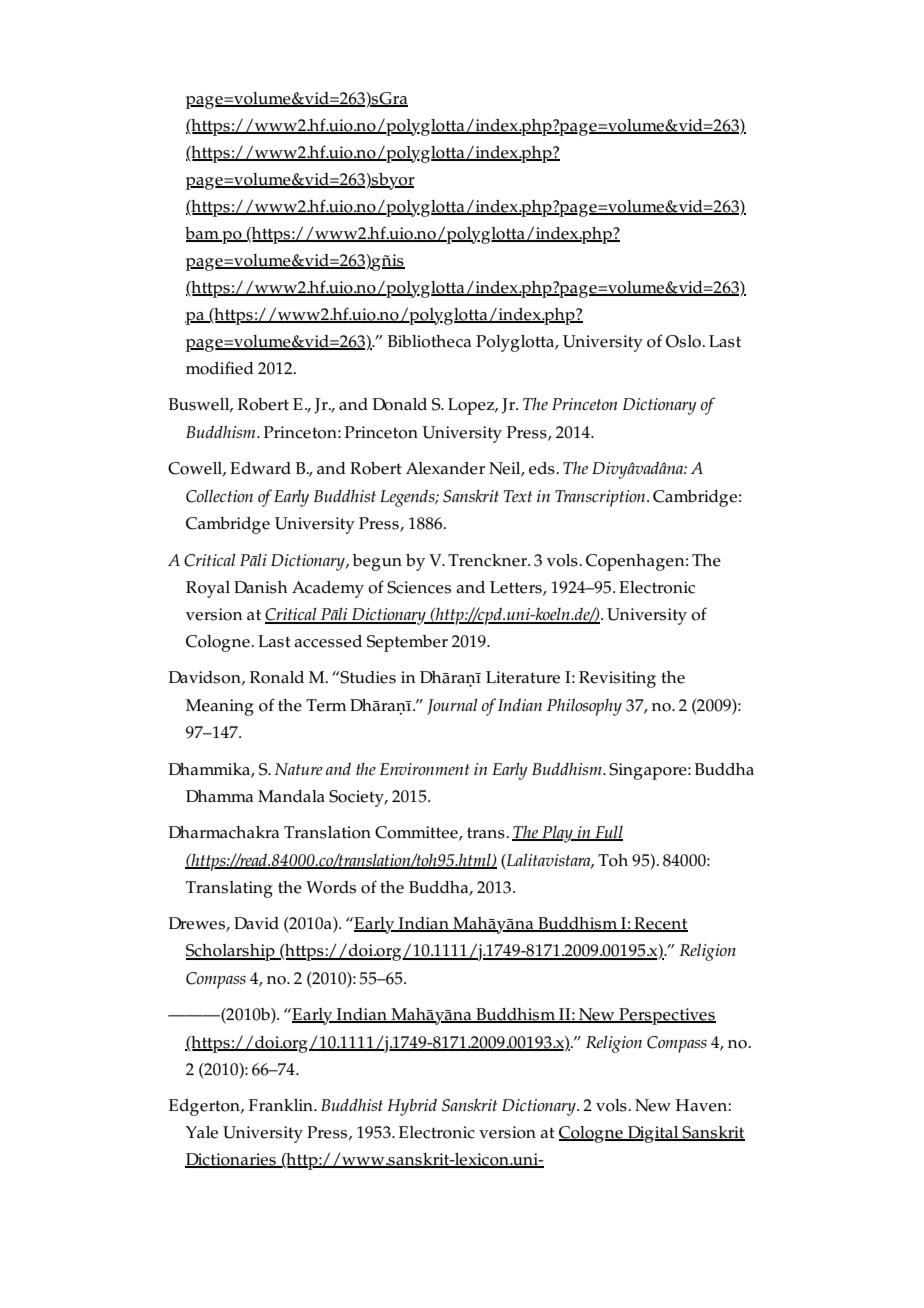  What do you see at coordinates (282, 1105) in the image?
I see `Franklin` at bounding box center [282, 1105].
